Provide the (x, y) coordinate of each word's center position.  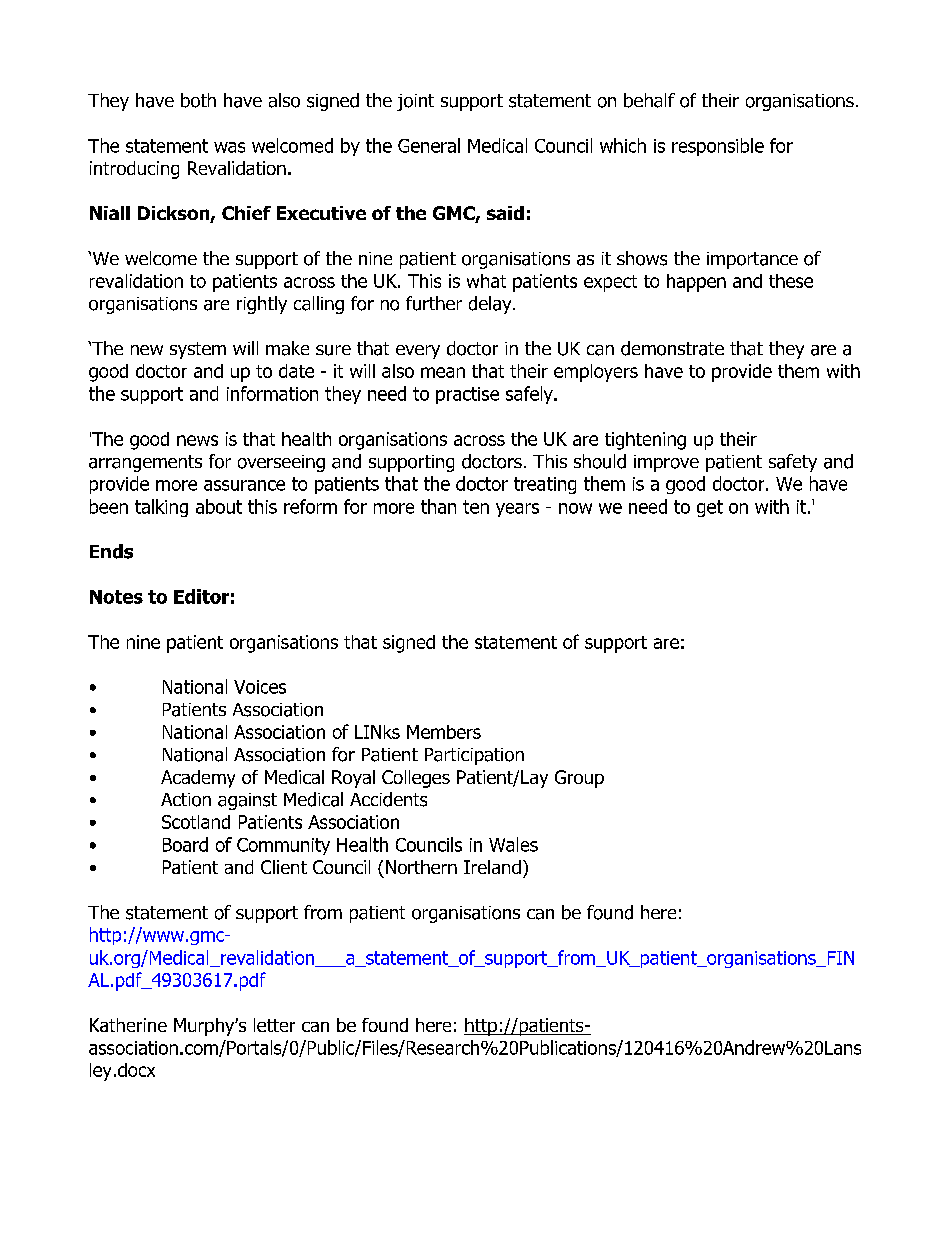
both (198, 100)
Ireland (492, 867)
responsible (718, 147)
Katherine (128, 1025)
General (429, 145)
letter (274, 1025)
